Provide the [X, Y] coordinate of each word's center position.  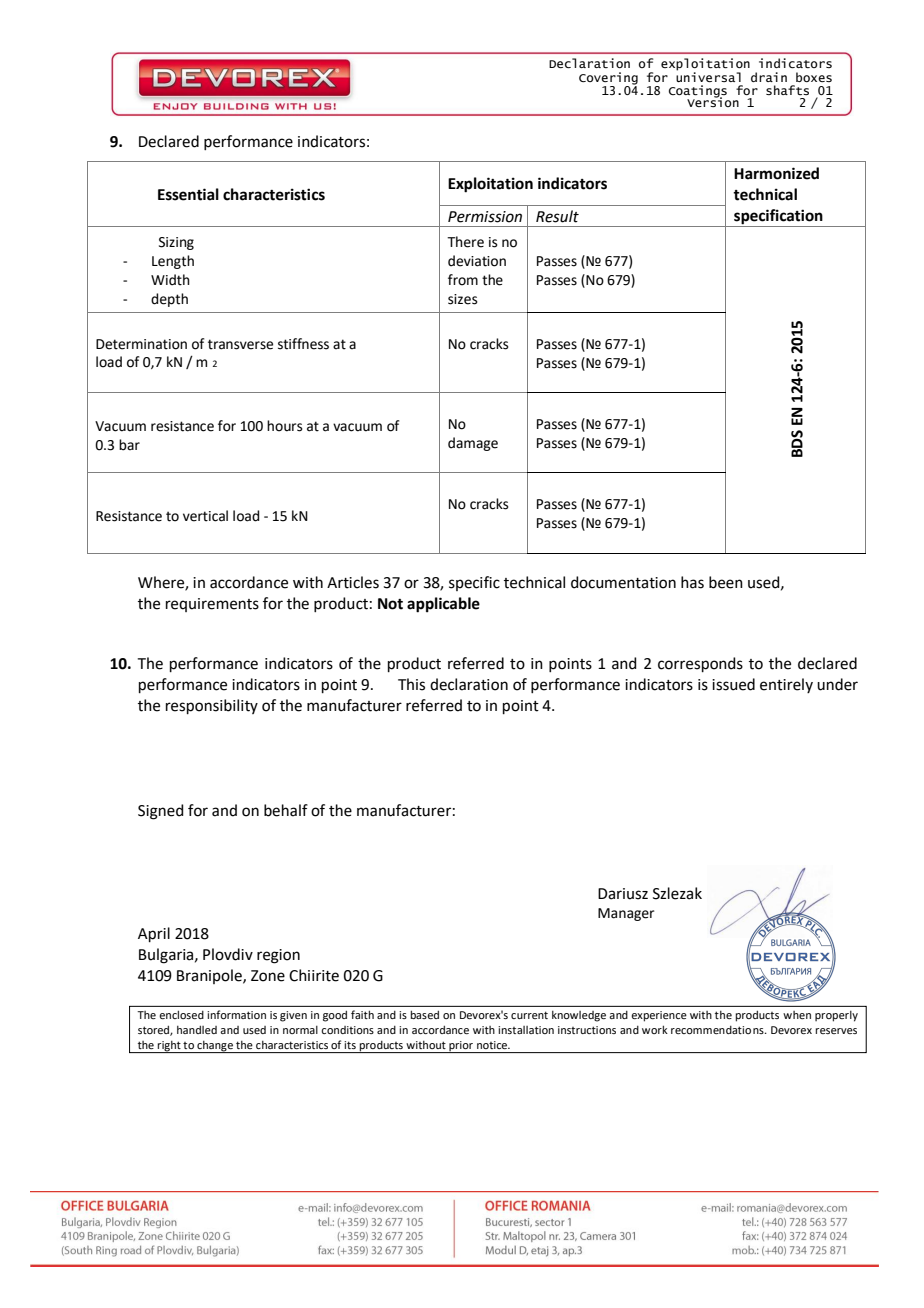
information [236, 1014]
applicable [443, 605]
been [726, 582]
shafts [787, 90]
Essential [188, 194]
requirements [212, 605]
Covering [608, 79]
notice [493, 1045]
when [797, 1015]
